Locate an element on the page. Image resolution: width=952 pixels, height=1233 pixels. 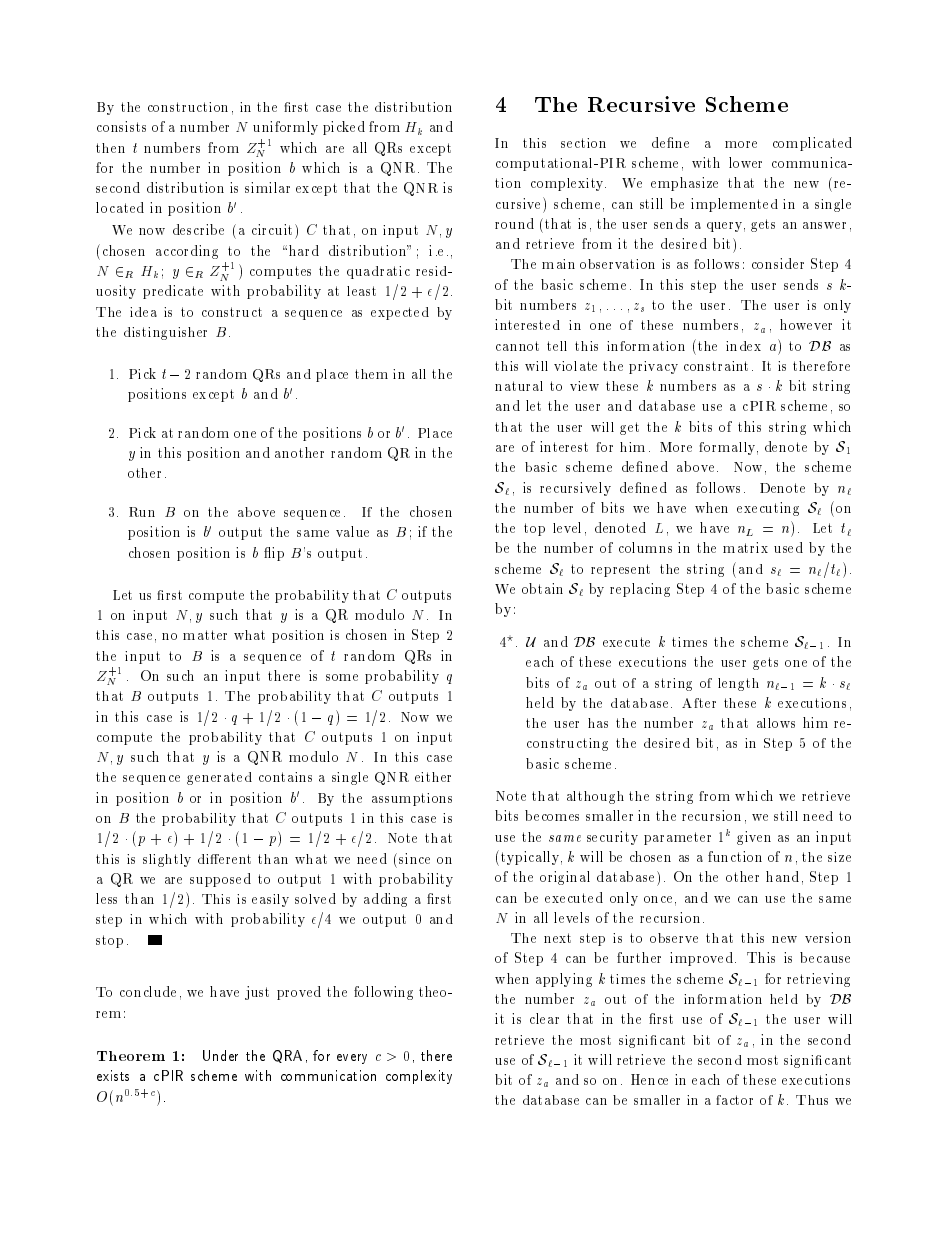
clear is located at coordinates (544, 1018).
